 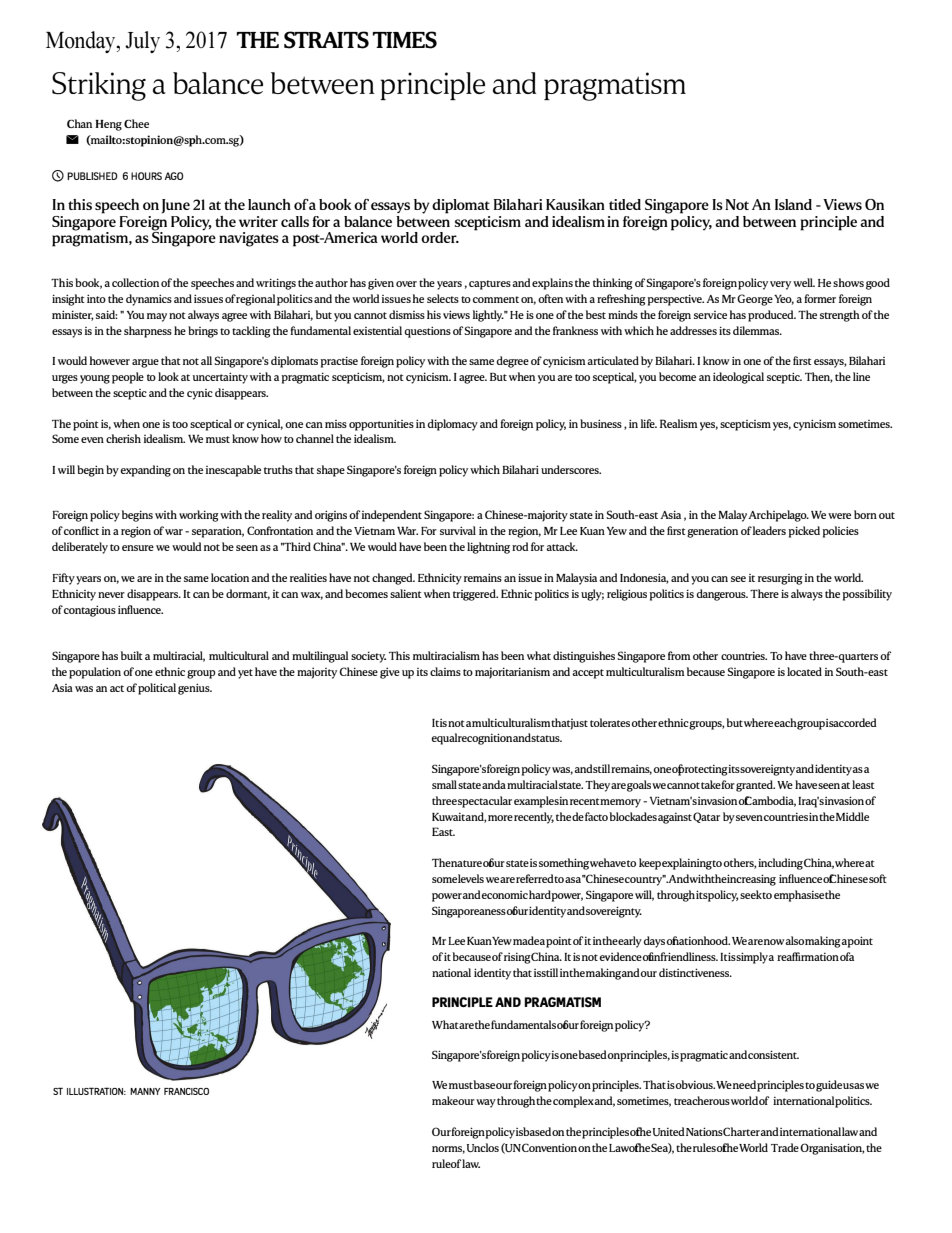 I want to click on There, so click(x=764, y=593).
